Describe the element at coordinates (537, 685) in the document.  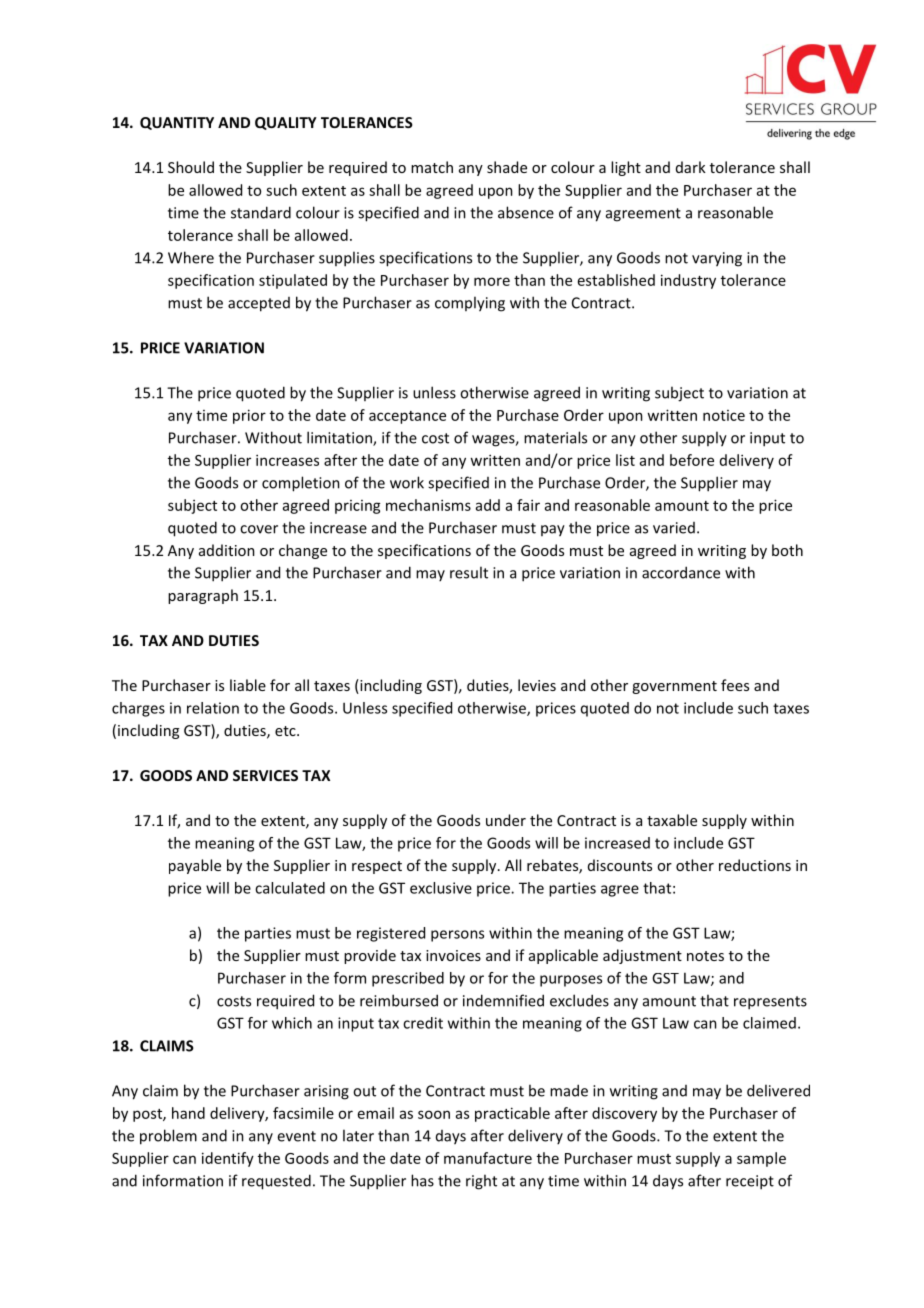
I see `levies` at that location.
